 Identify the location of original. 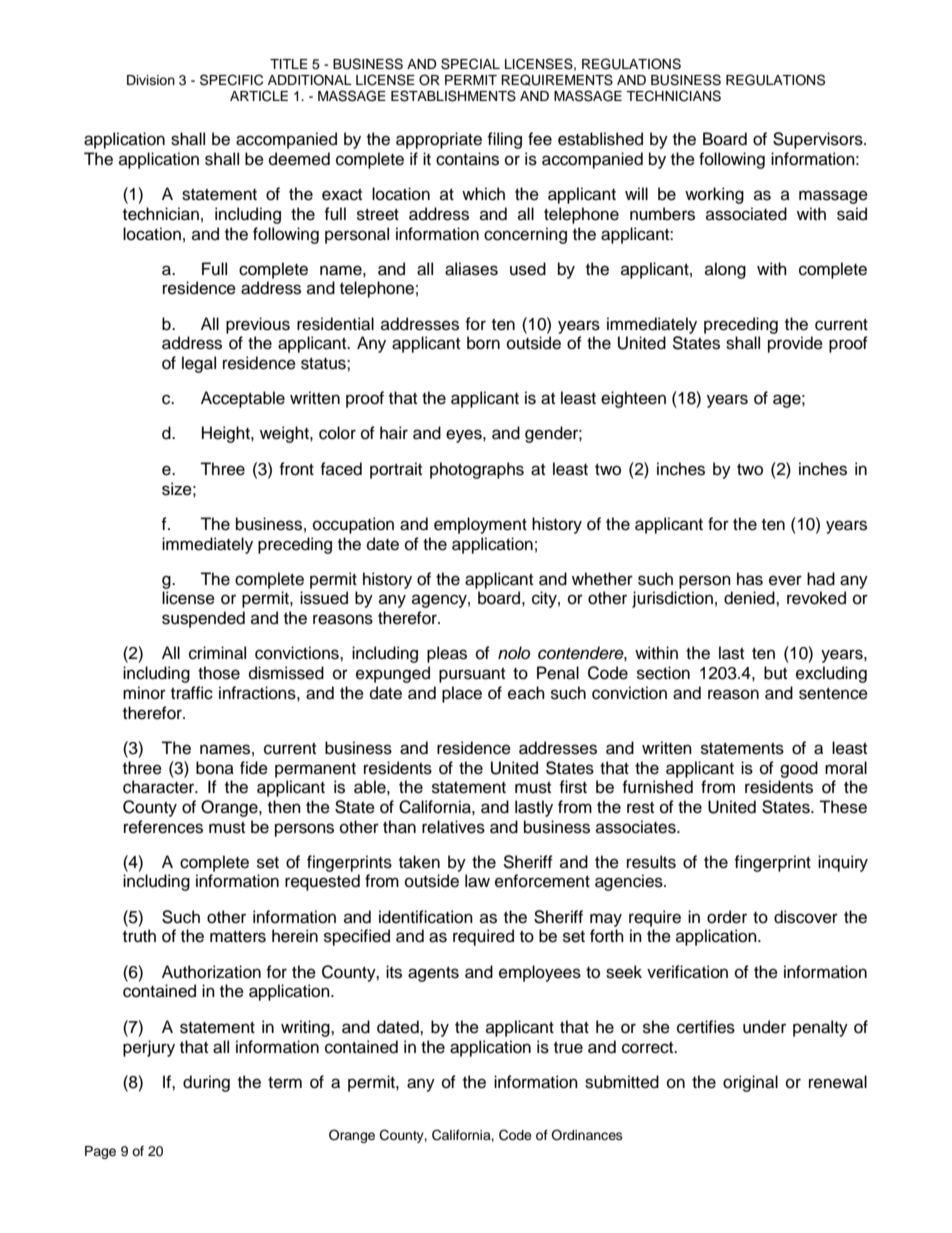
(750, 1083).
